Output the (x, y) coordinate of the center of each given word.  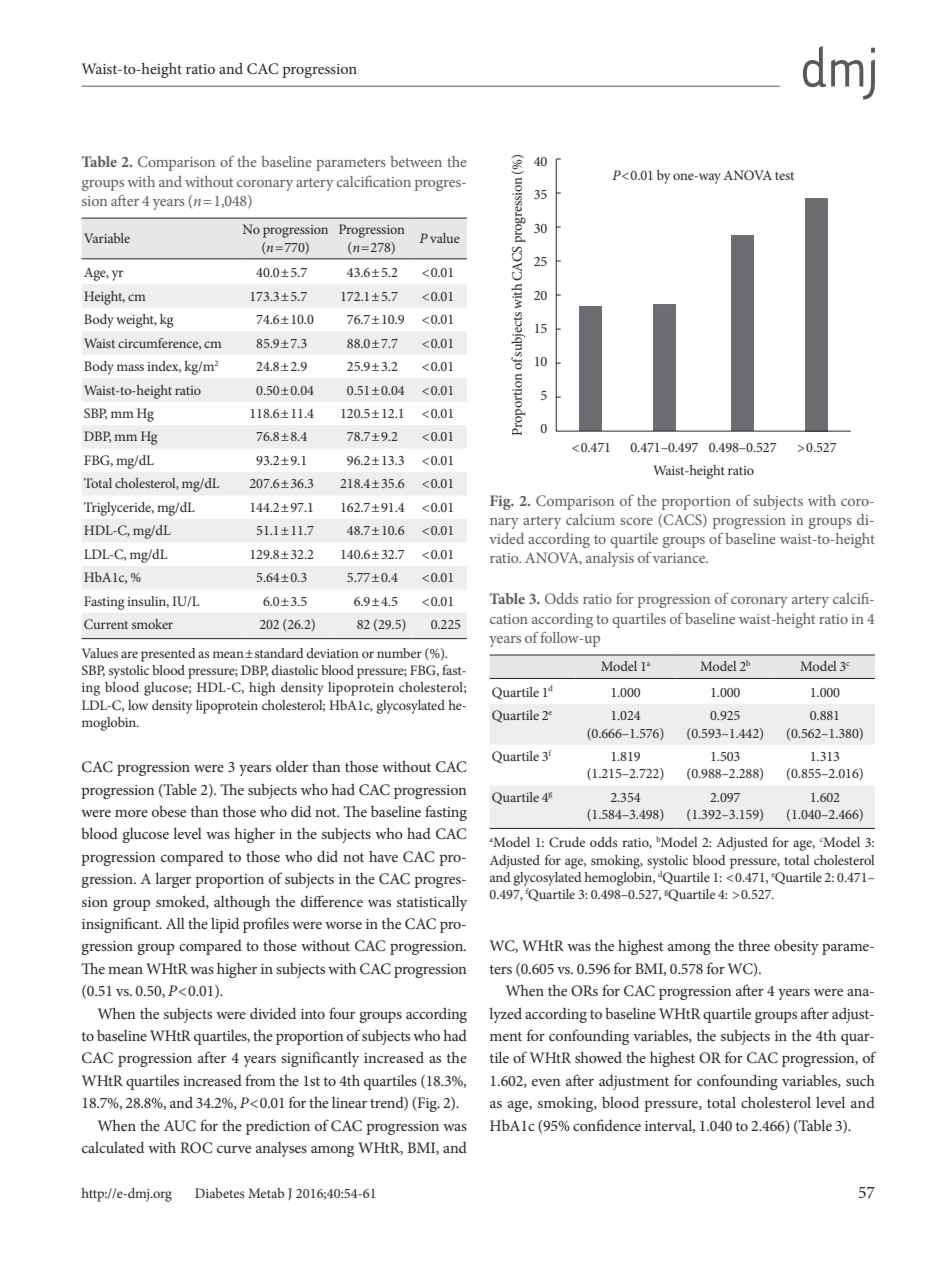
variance (680, 558)
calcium (590, 519)
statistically (432, 903)
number (399, 653)
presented (168, 655)
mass (130, 367)
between (416, 161)
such (860, 1080)
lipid (225, 925)
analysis (610, 559)
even (546, 1082)
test (784, 176)
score (636, 521)
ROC (196, 1148)
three (754, 945)
